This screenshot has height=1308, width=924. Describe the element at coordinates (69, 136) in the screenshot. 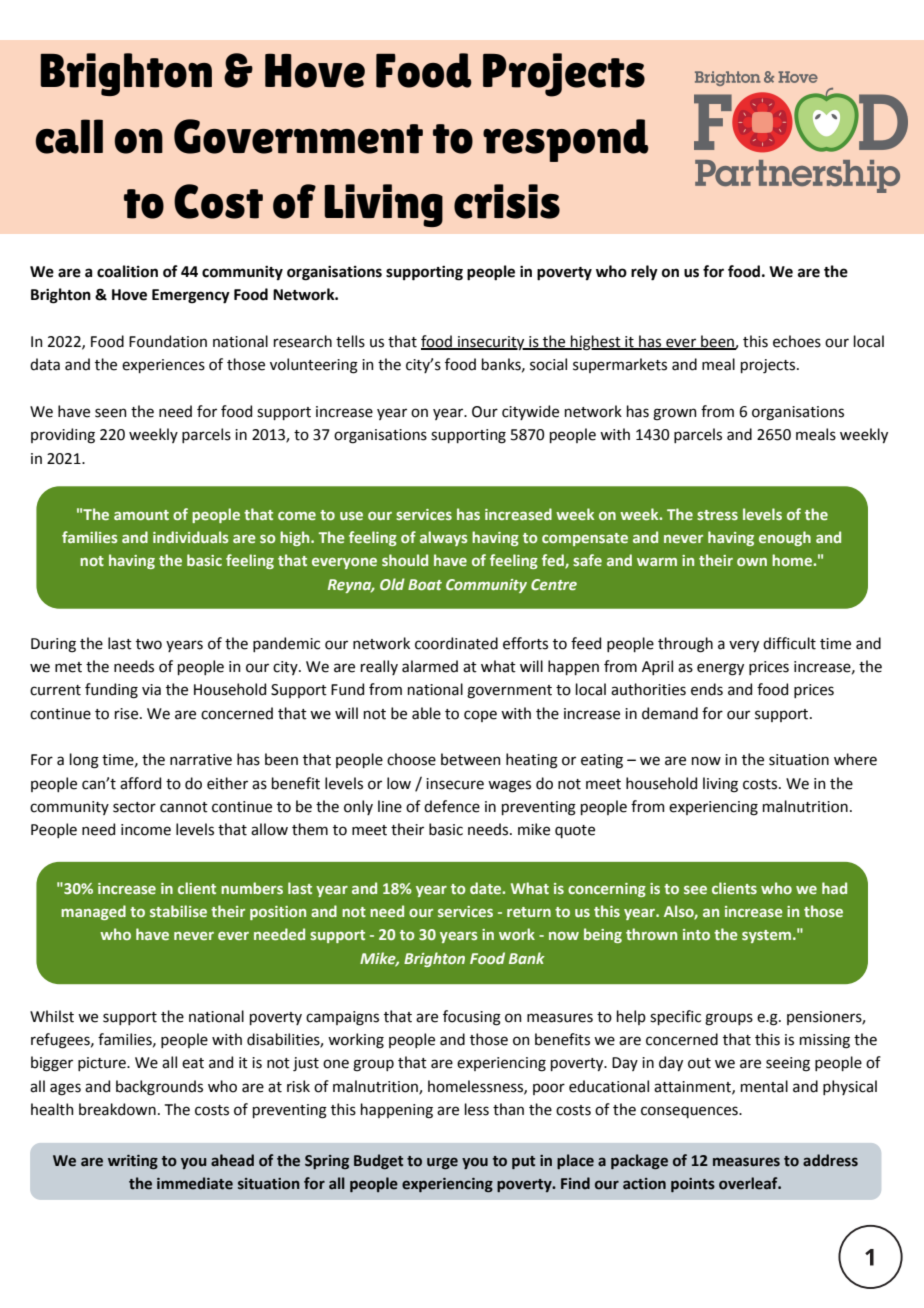

I see `call` at that location.
